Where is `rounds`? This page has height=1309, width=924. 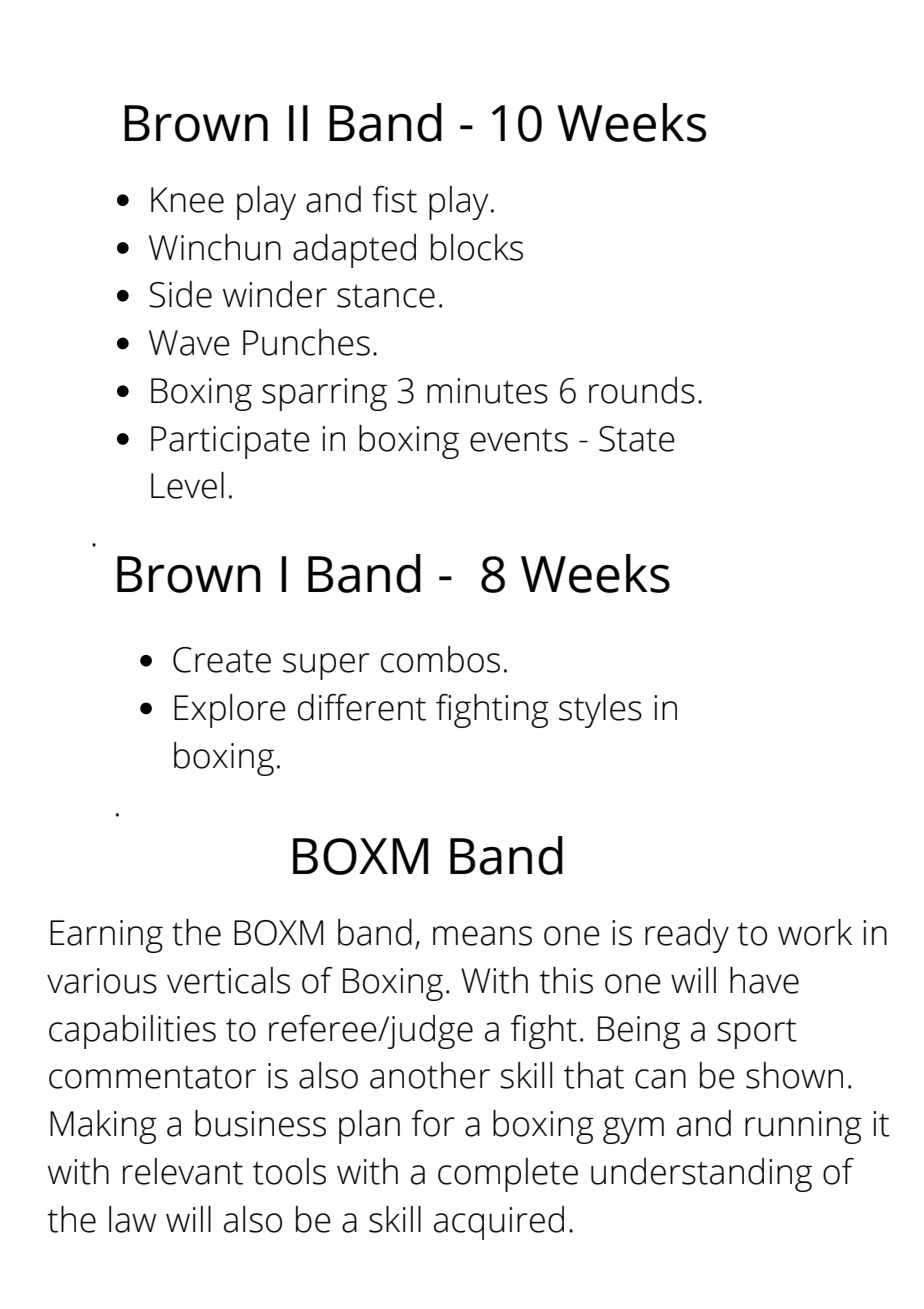
rounds is located at coordinates (642, 390).
